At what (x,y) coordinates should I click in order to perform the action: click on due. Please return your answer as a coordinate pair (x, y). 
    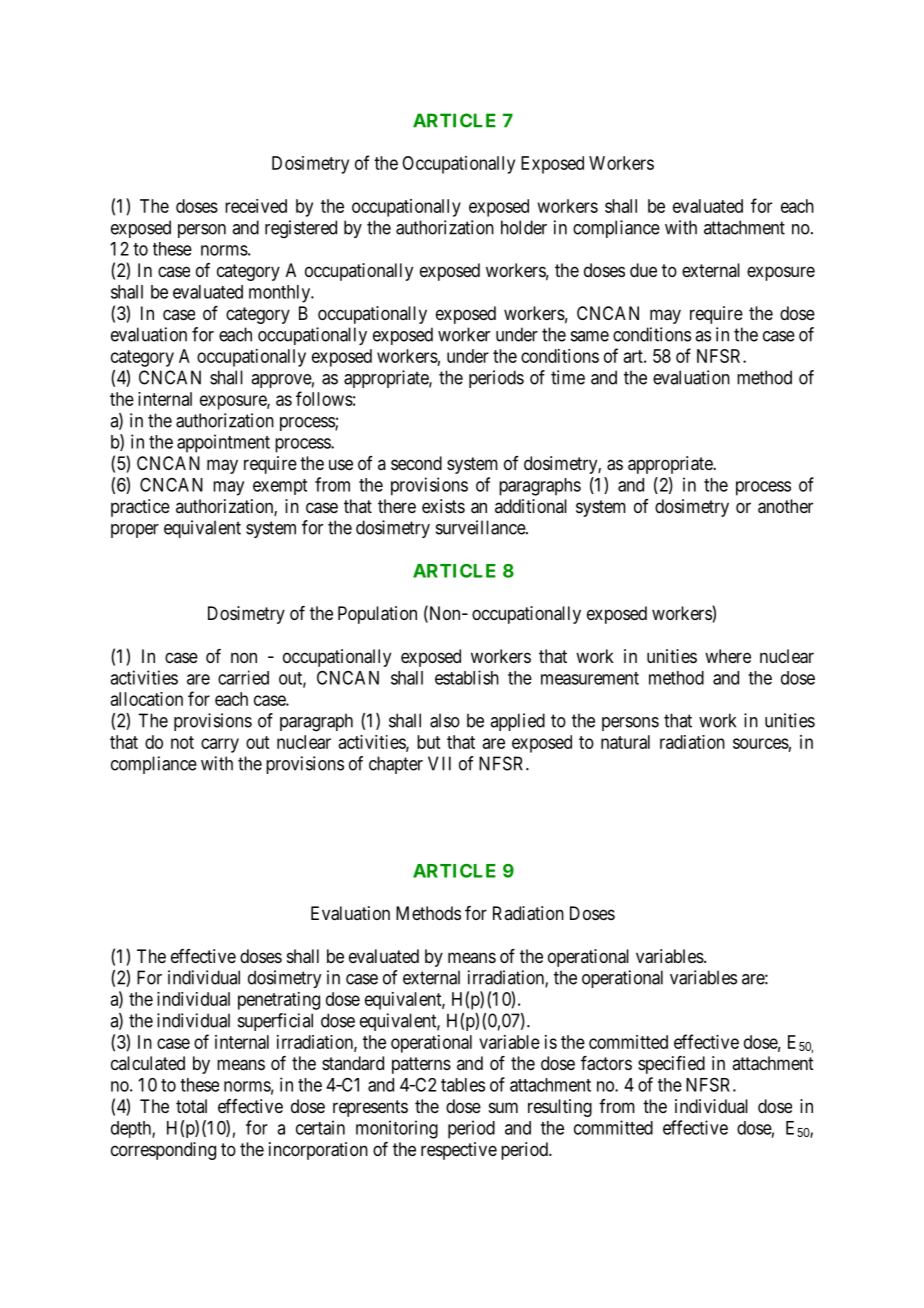
    Looking at the image, I should click on (643, 270).
